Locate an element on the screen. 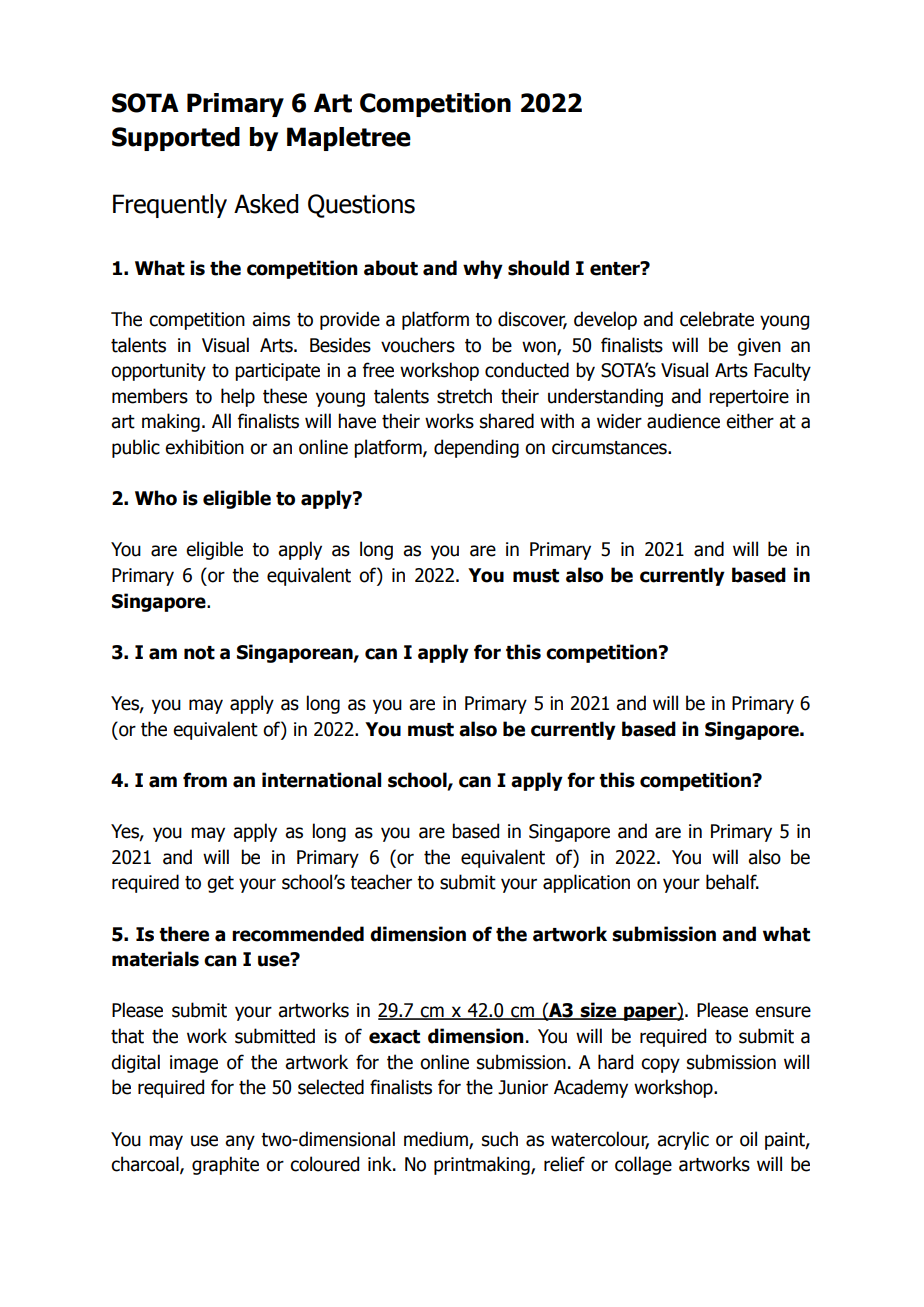 Image resolution: width=924 pixels, height=1307 pixels. medium is located at coordinates (437, 1139).
